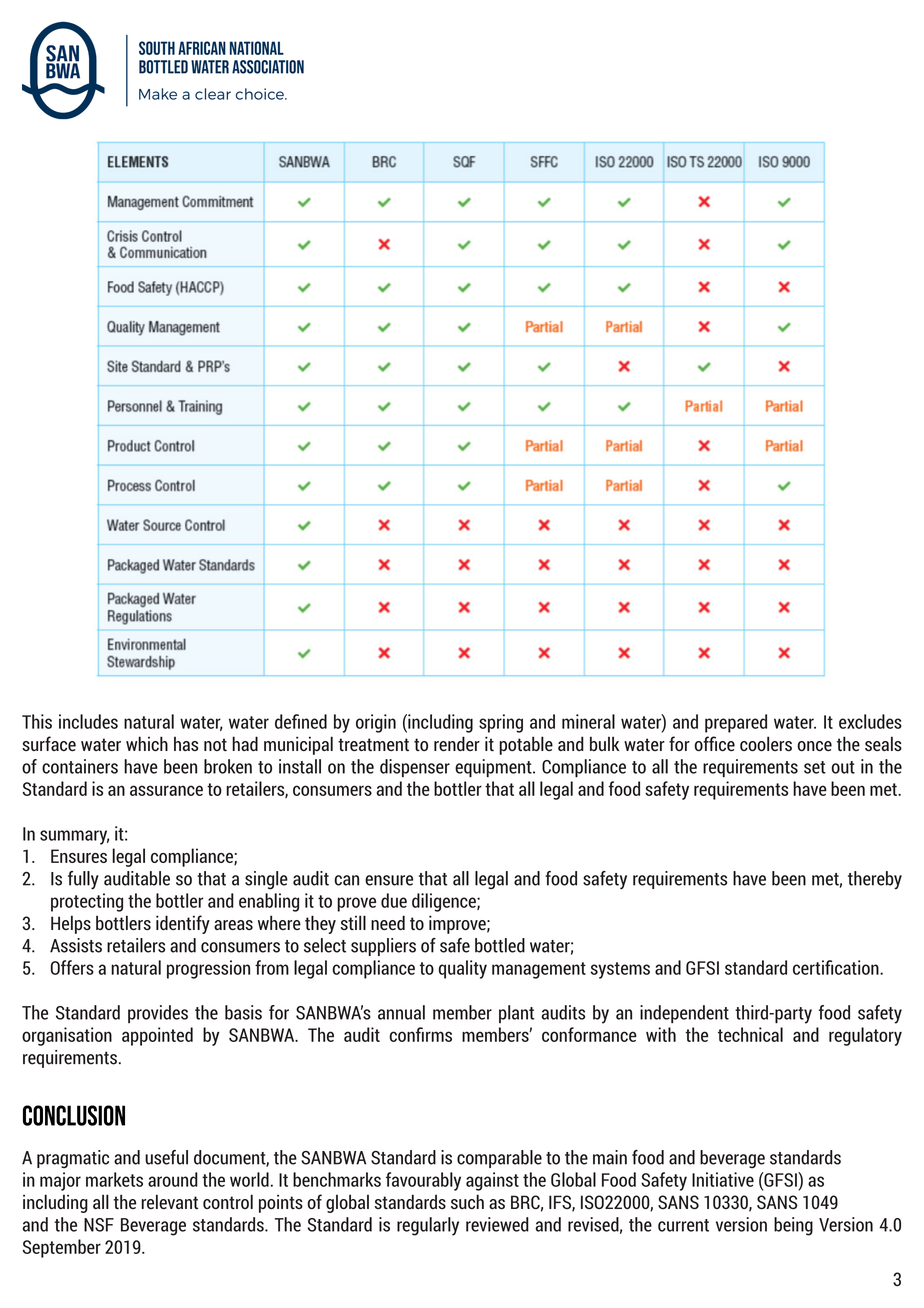 This screenshot has width=924, height=1308. What do you see at coordinates (793, 1226) in the screenshot?
I see `being` at bounding box center [793, 1226].
